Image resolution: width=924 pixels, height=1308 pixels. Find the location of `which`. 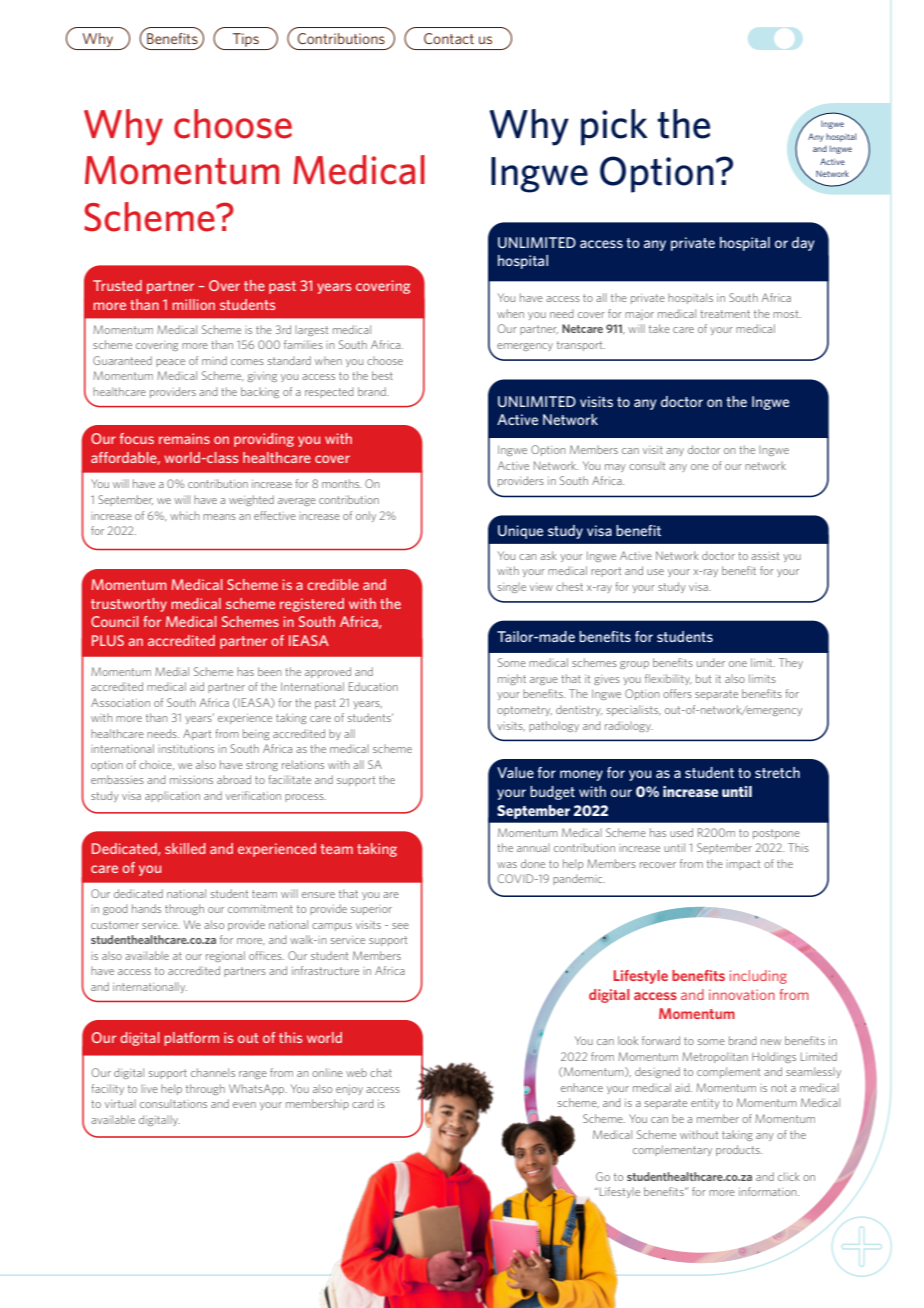

which is located at coordinates (184, 515).
